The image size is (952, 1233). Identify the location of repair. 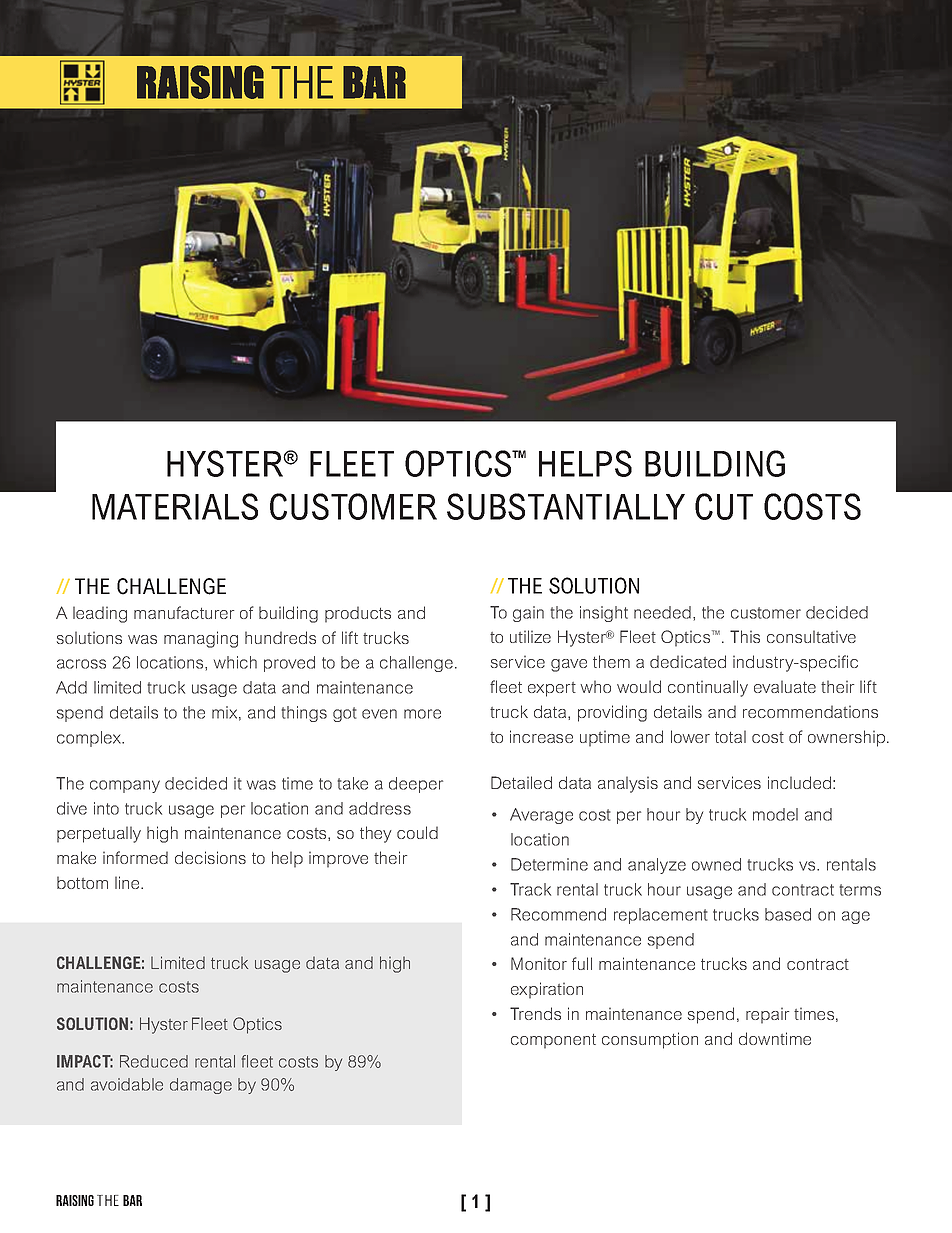
(767, 1015).
